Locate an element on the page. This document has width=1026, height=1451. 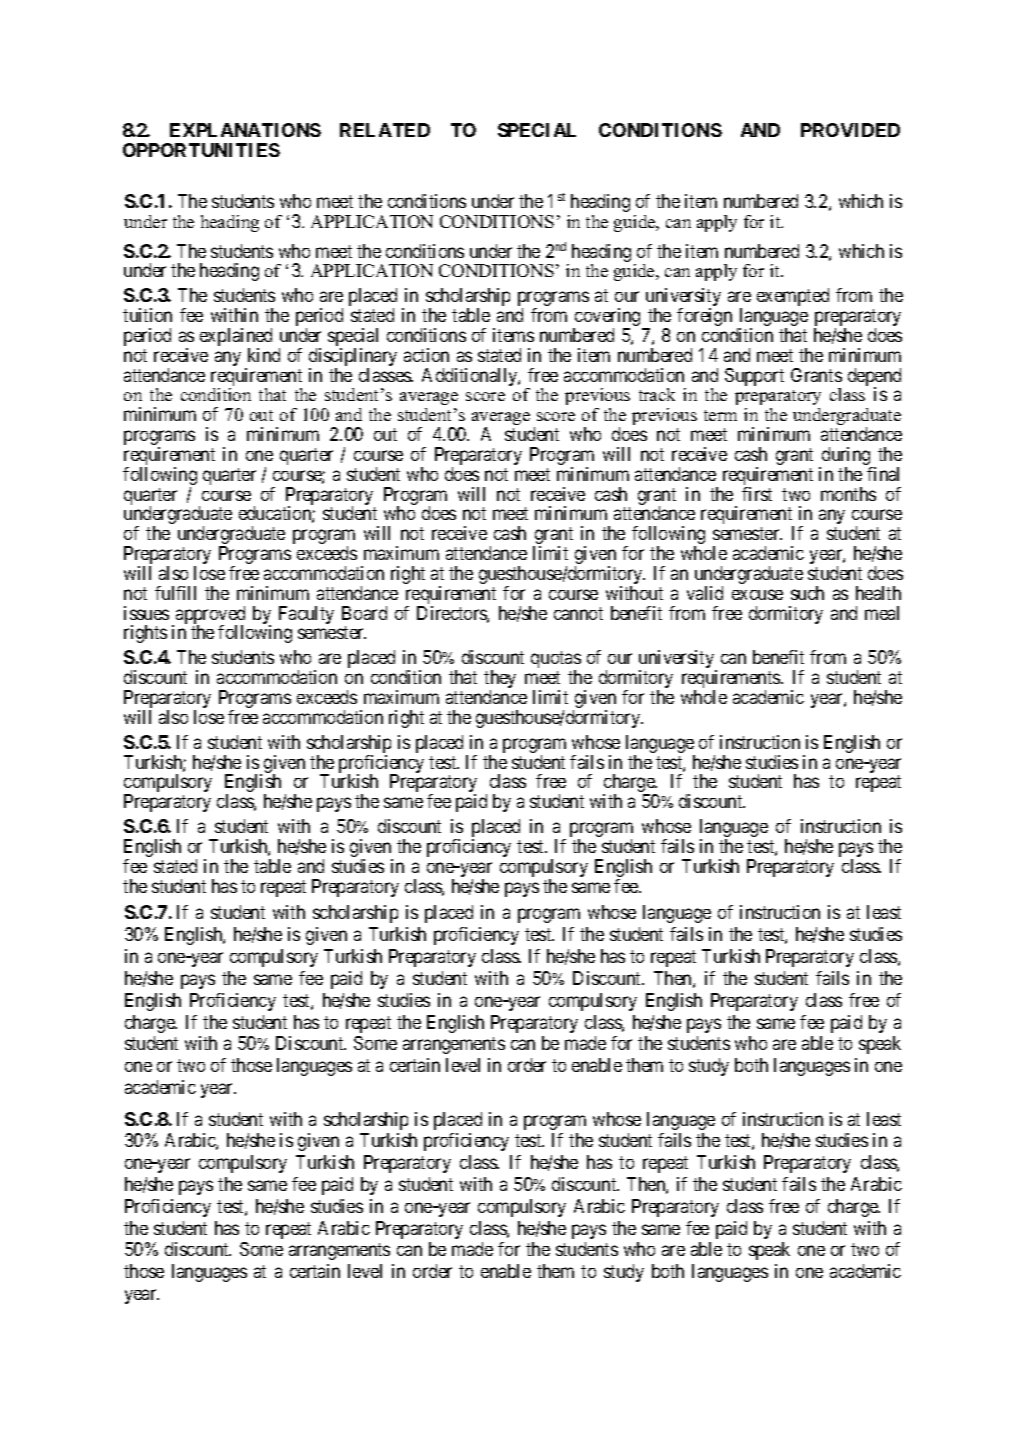
approved is located at coordinates (210, 616).
